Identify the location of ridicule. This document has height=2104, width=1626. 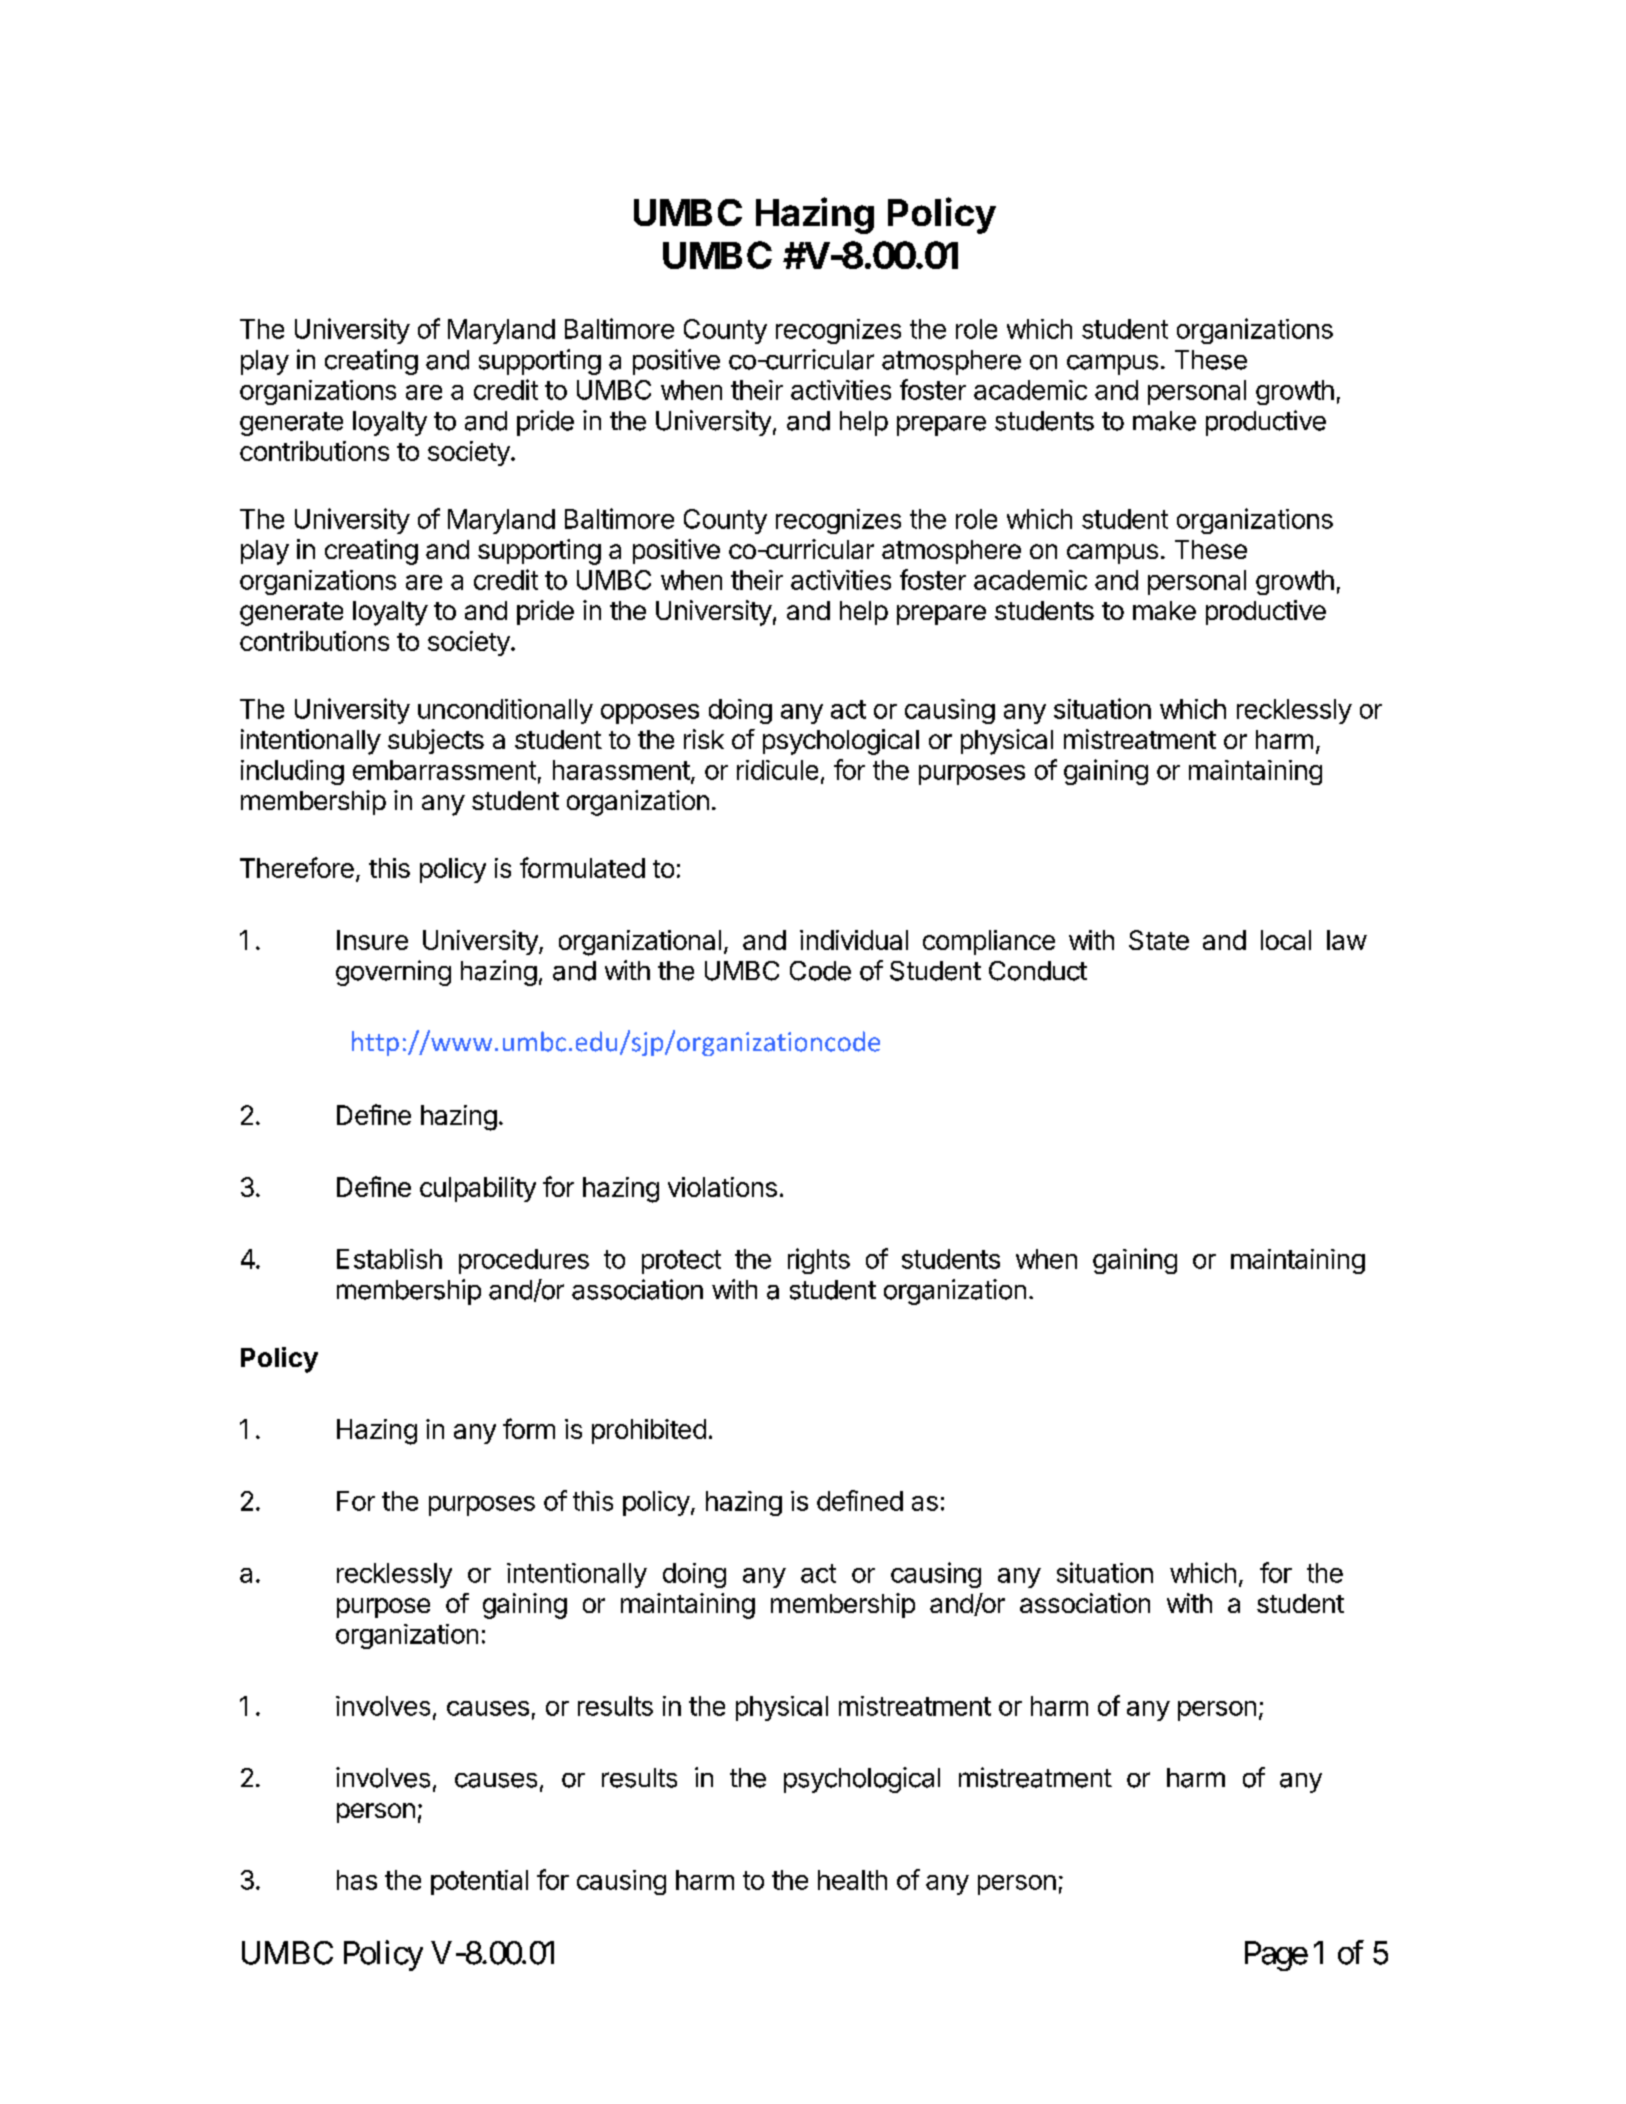
(777, 770).
